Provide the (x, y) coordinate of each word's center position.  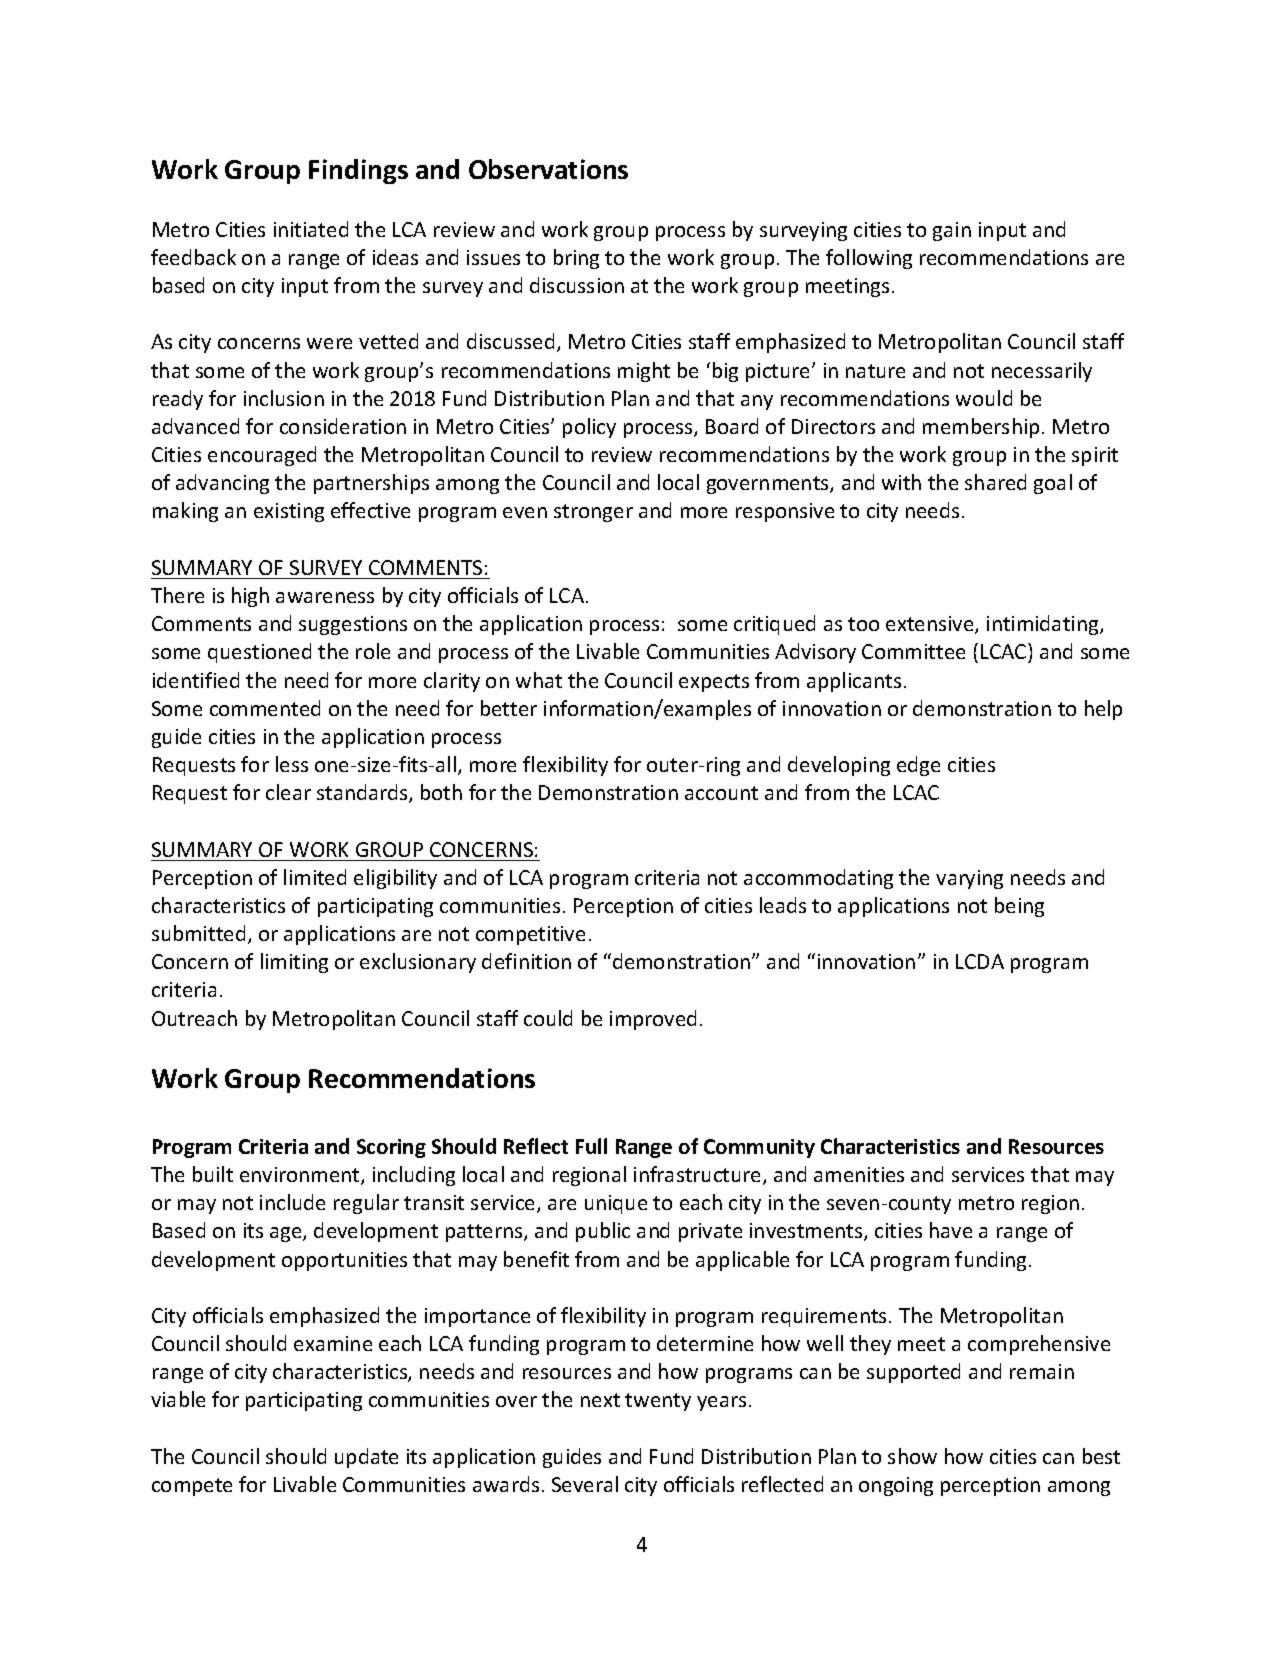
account (721, 793)
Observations (548, 169)
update (366, 1458)
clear (288, 792)
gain (952, 231)
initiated (311, 229)
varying (969, 879)
